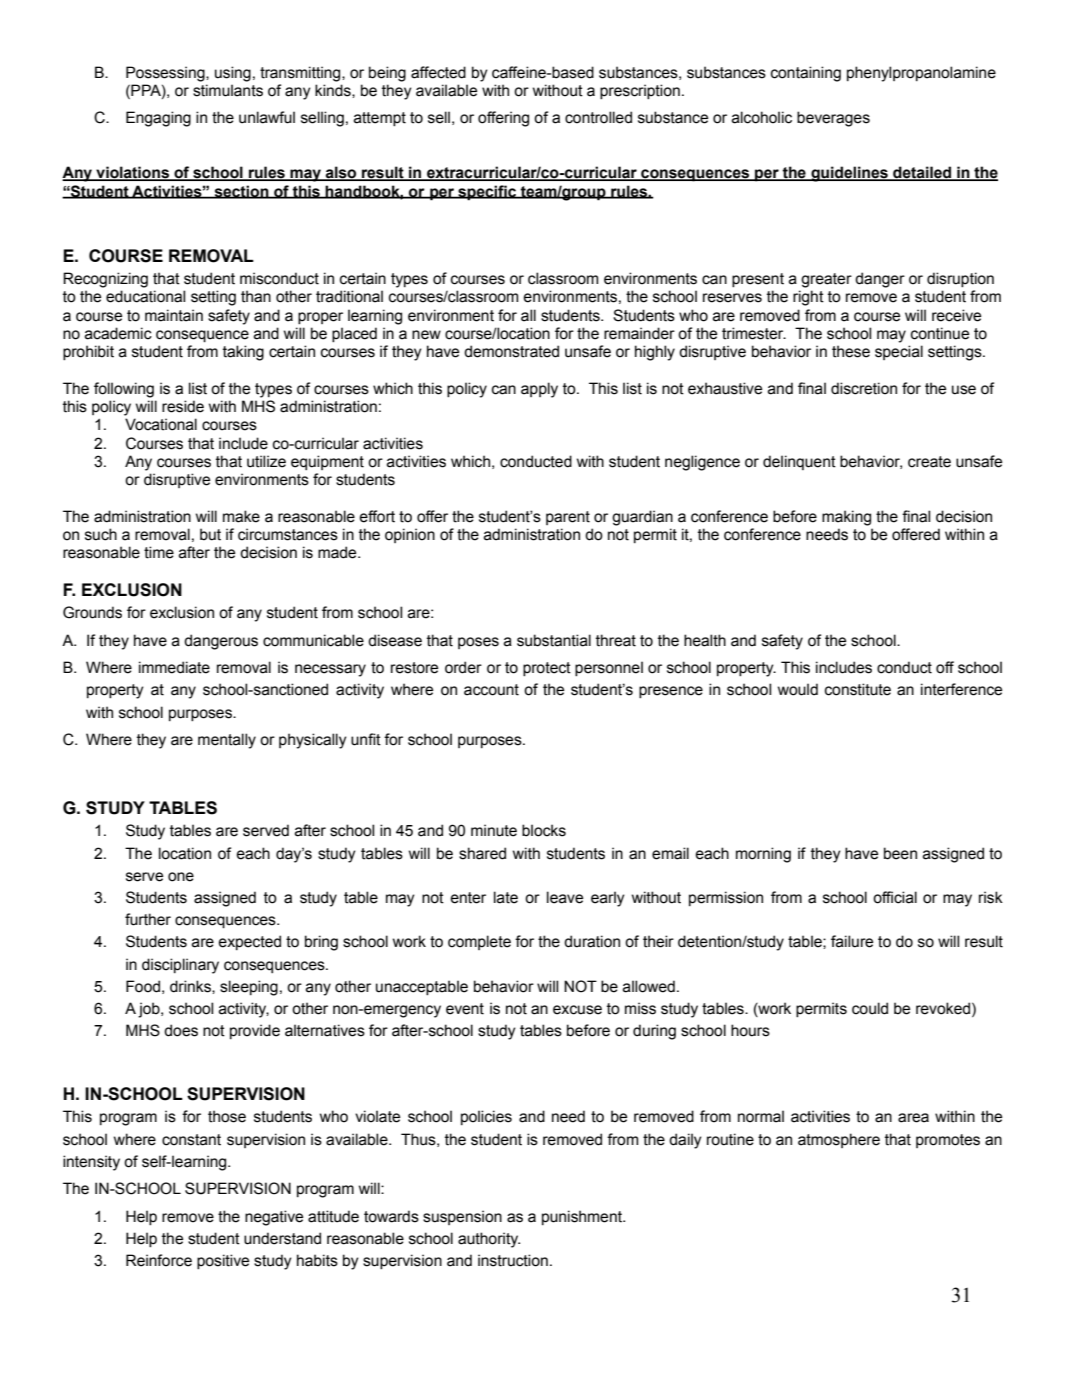 The height and width of the document is (1379, 1066). I want to click on immediate, so click(174, 667).
